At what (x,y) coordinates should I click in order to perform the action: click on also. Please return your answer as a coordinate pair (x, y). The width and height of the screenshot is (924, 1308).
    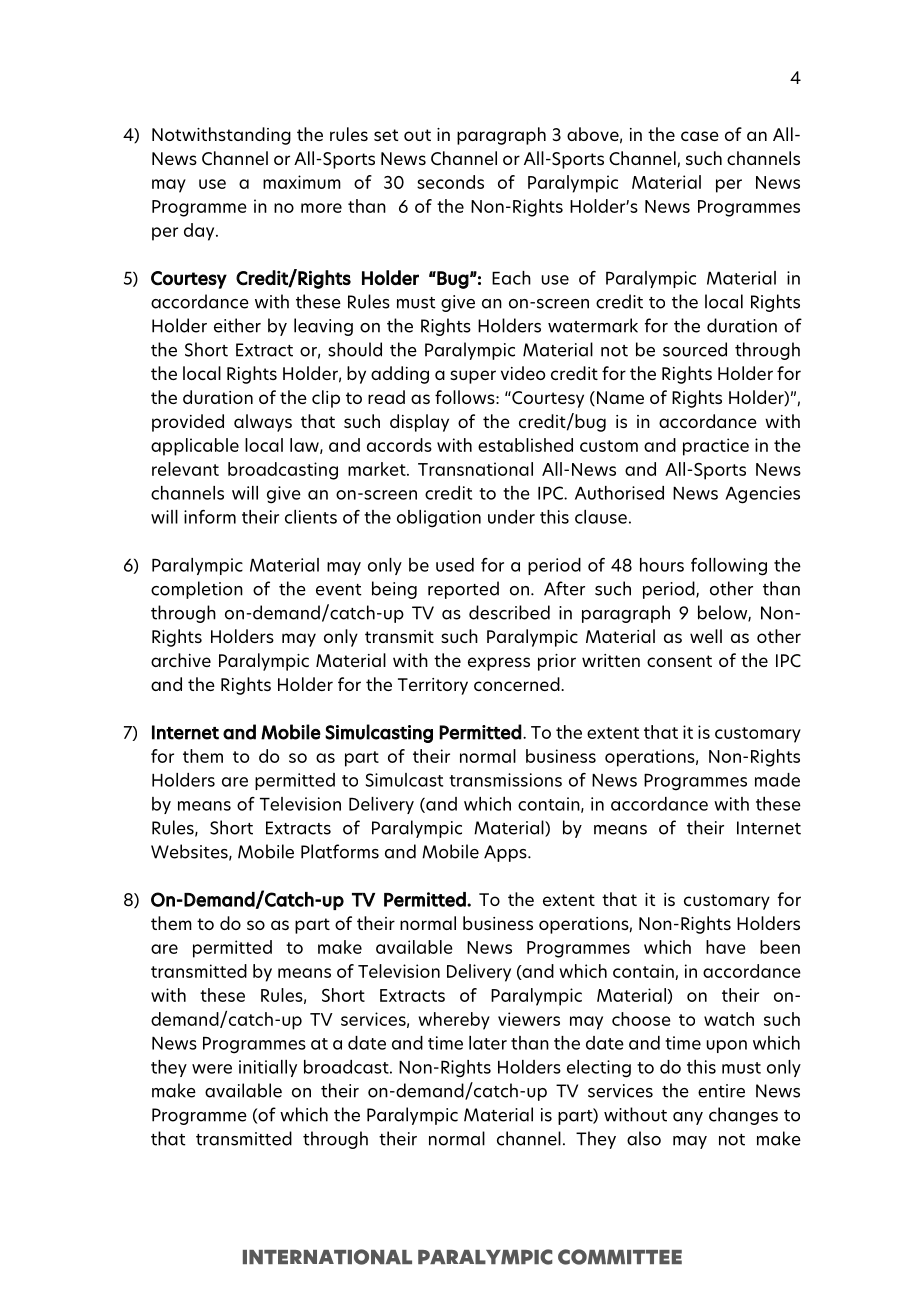
    Looking at the image, I should click on (644, 1138).
